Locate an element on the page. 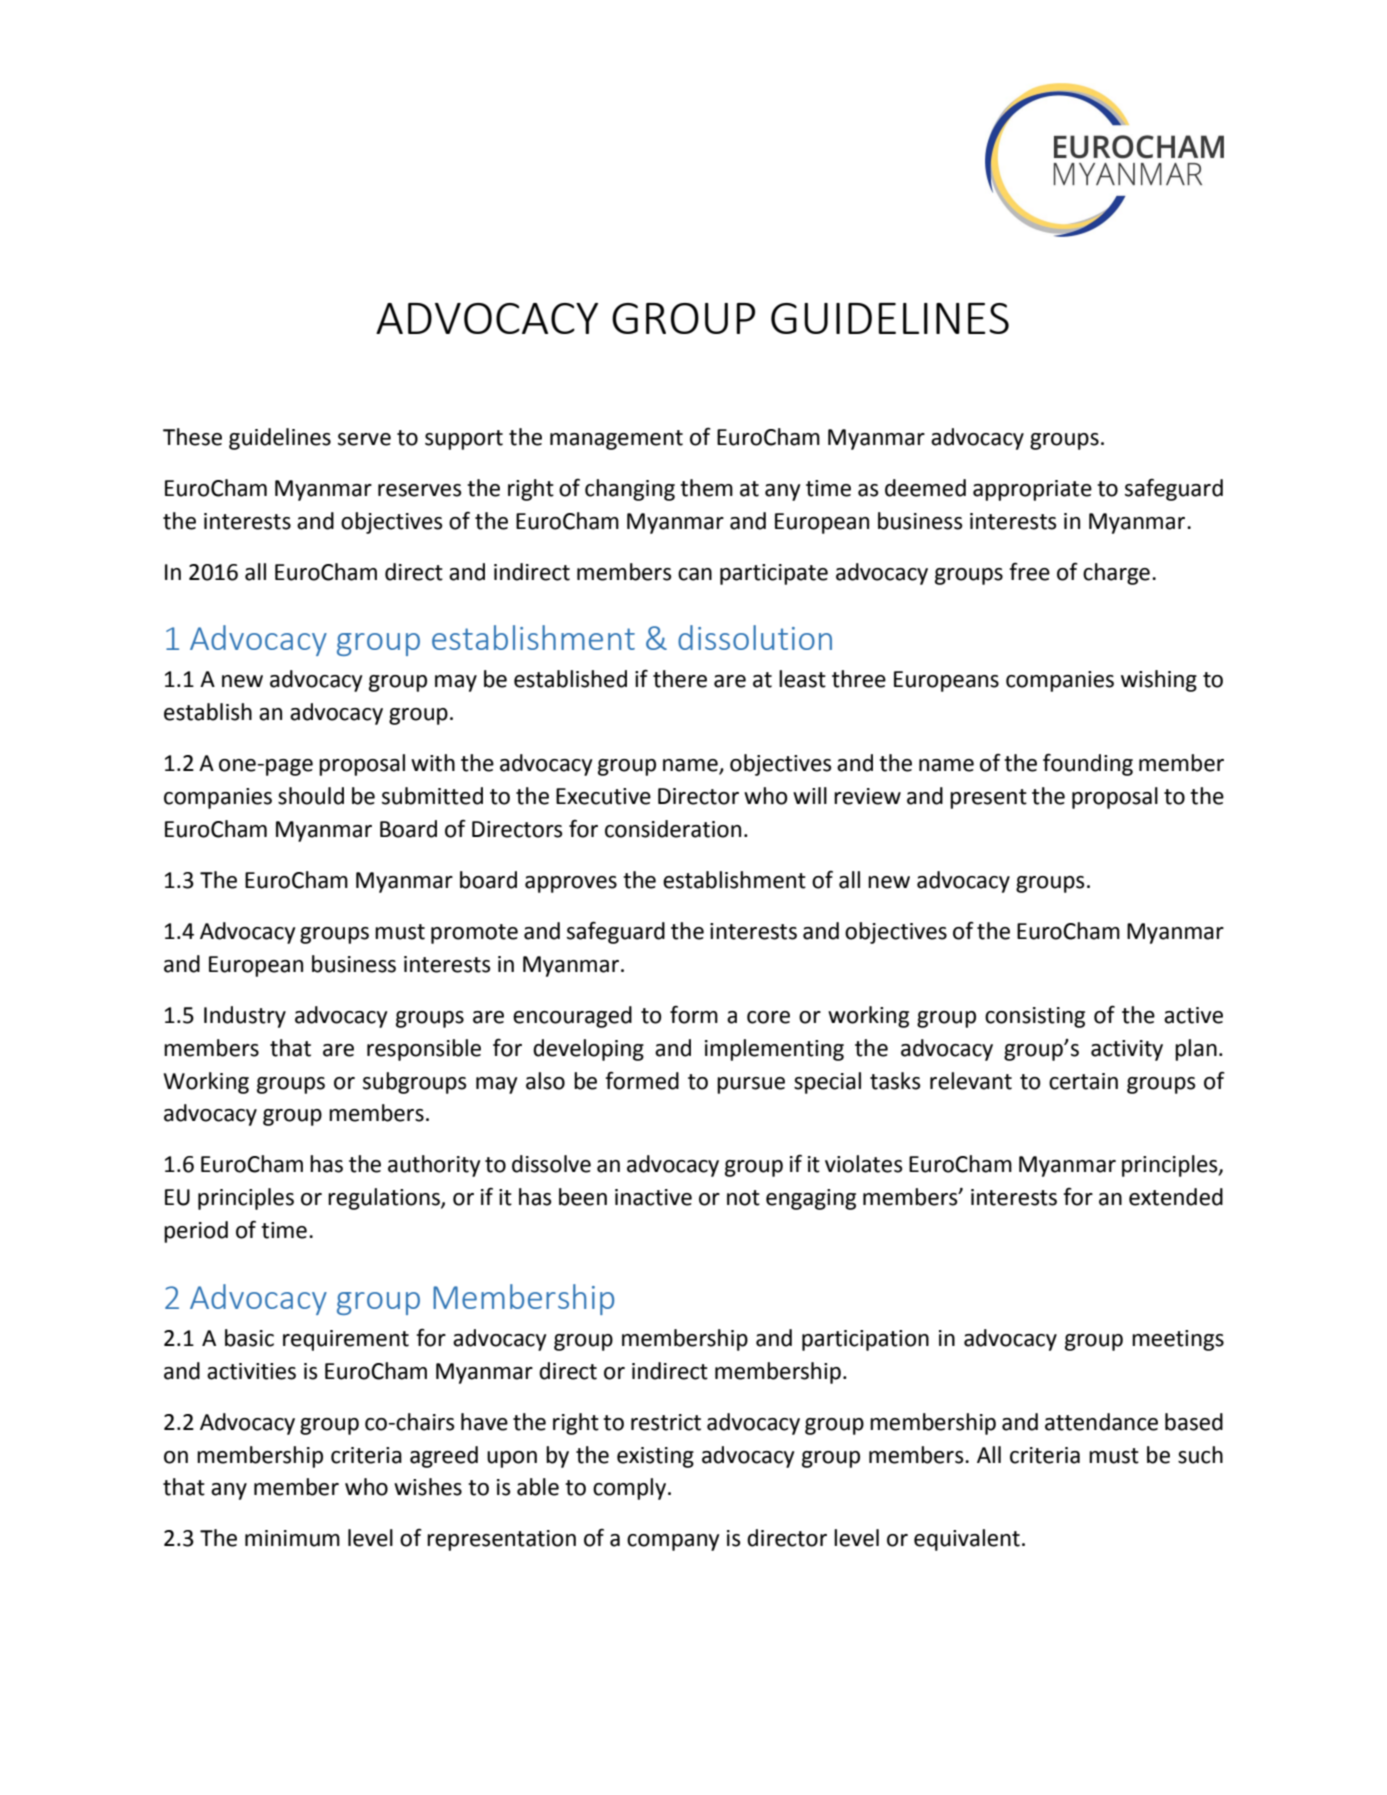 This page has width=1387, height=1795. core is located at coordinates (768, 1017).
